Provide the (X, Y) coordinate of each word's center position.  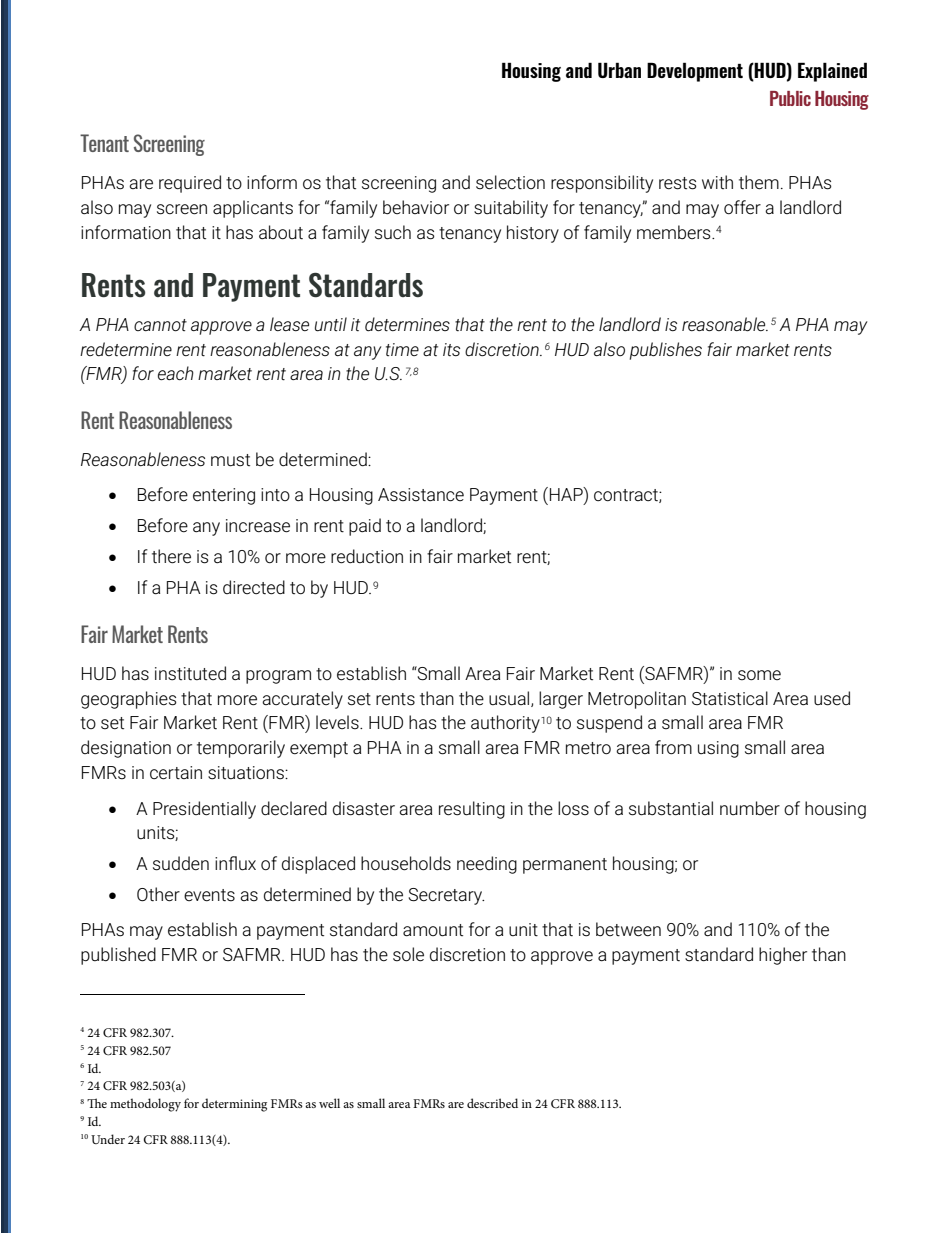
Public (790, 98)
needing (487, 865)
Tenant (104, 143)
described (492, 1103)
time (402, 349)
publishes (666, 351)
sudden (181, 863)
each (176, 373)
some (759, 675)
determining (234, 1105)
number (750, 808)
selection (510, 182)
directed (254, 587)
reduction (367, 556)
